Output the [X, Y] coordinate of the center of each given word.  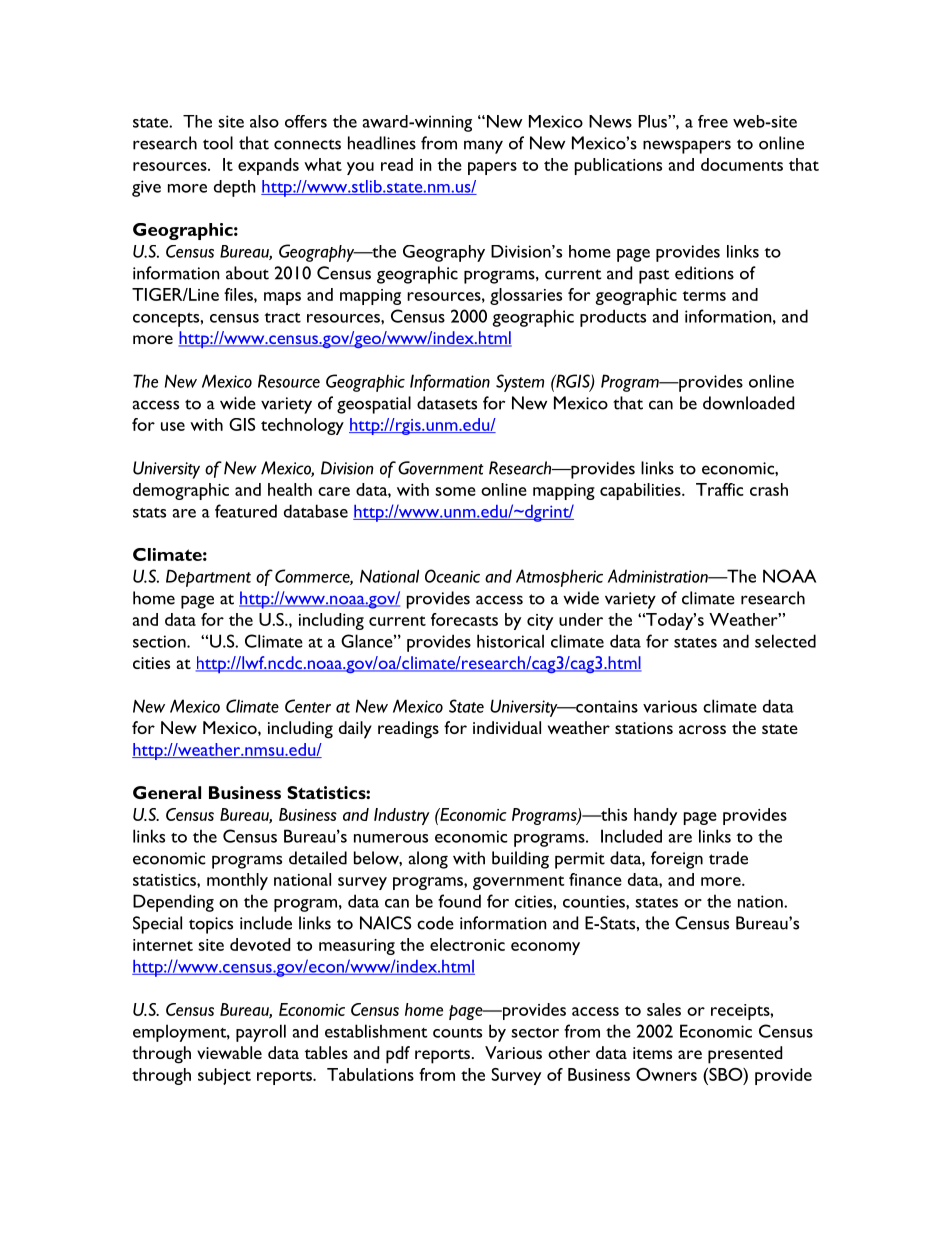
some [455, 491]
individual [507, 727]
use [173, 426]
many [483, 147]
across [702, 729]
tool [218, 143]
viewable [229, 1052]
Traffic [720, 489]
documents [742, 164]
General [167, 792]
